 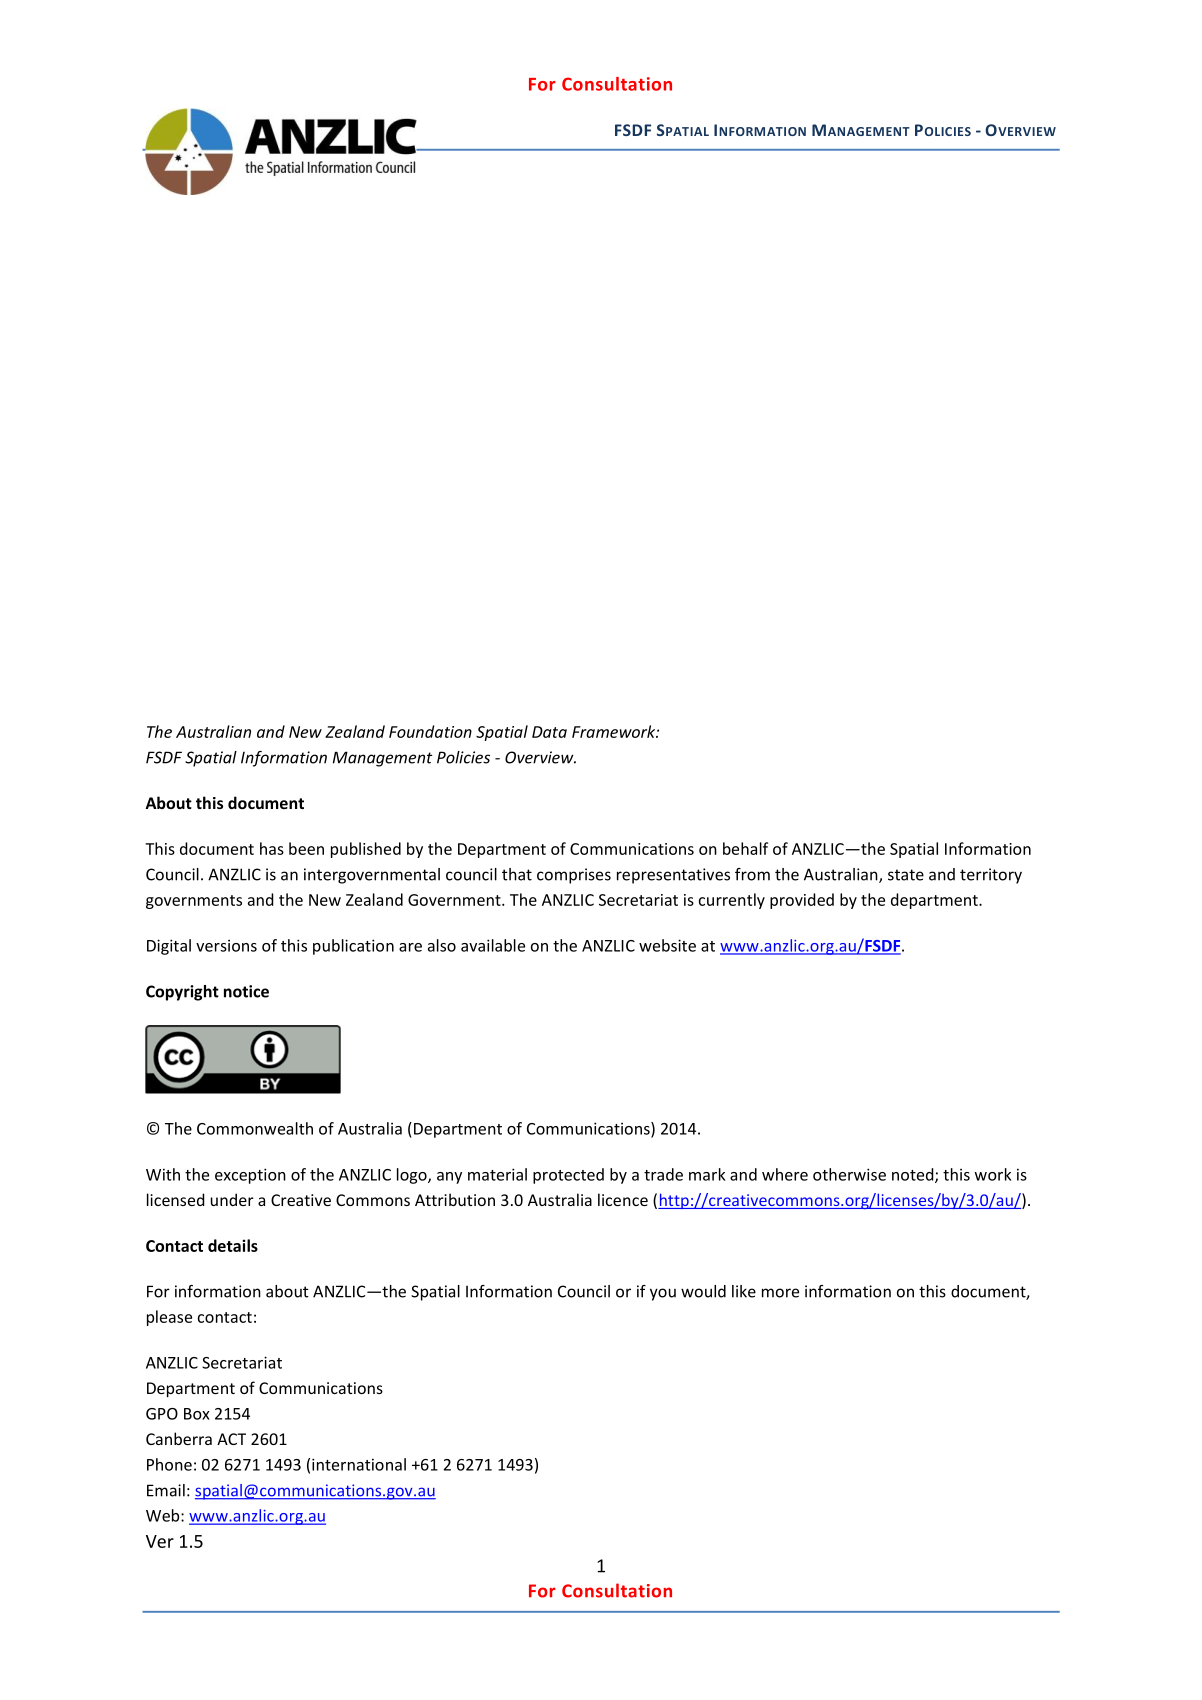 I want to click on provided, so click(x=802, y=901).
